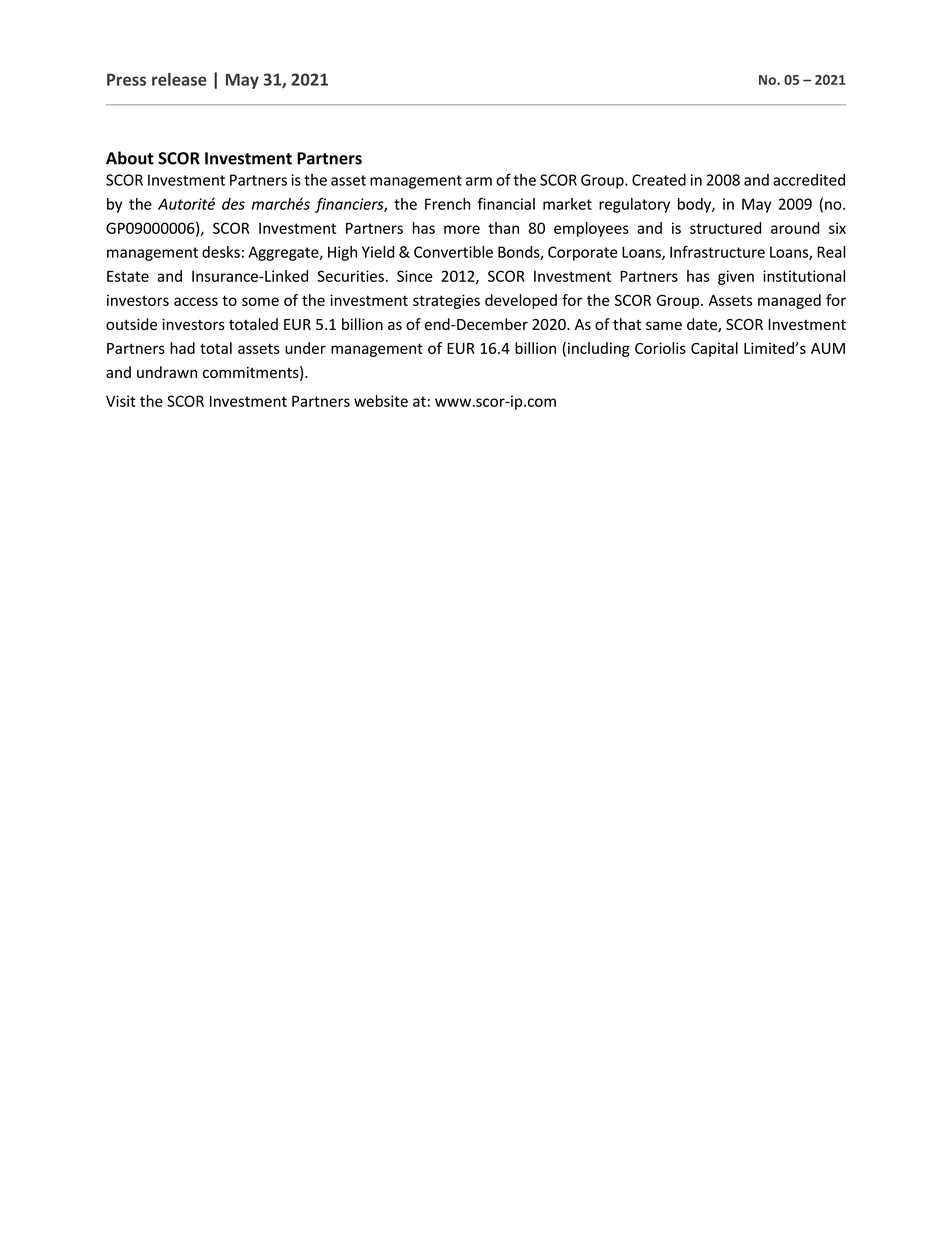  What do you see at coordinates (121, 401) in the screenshot?
I see `Visit` at bounding box center [121, 401].
